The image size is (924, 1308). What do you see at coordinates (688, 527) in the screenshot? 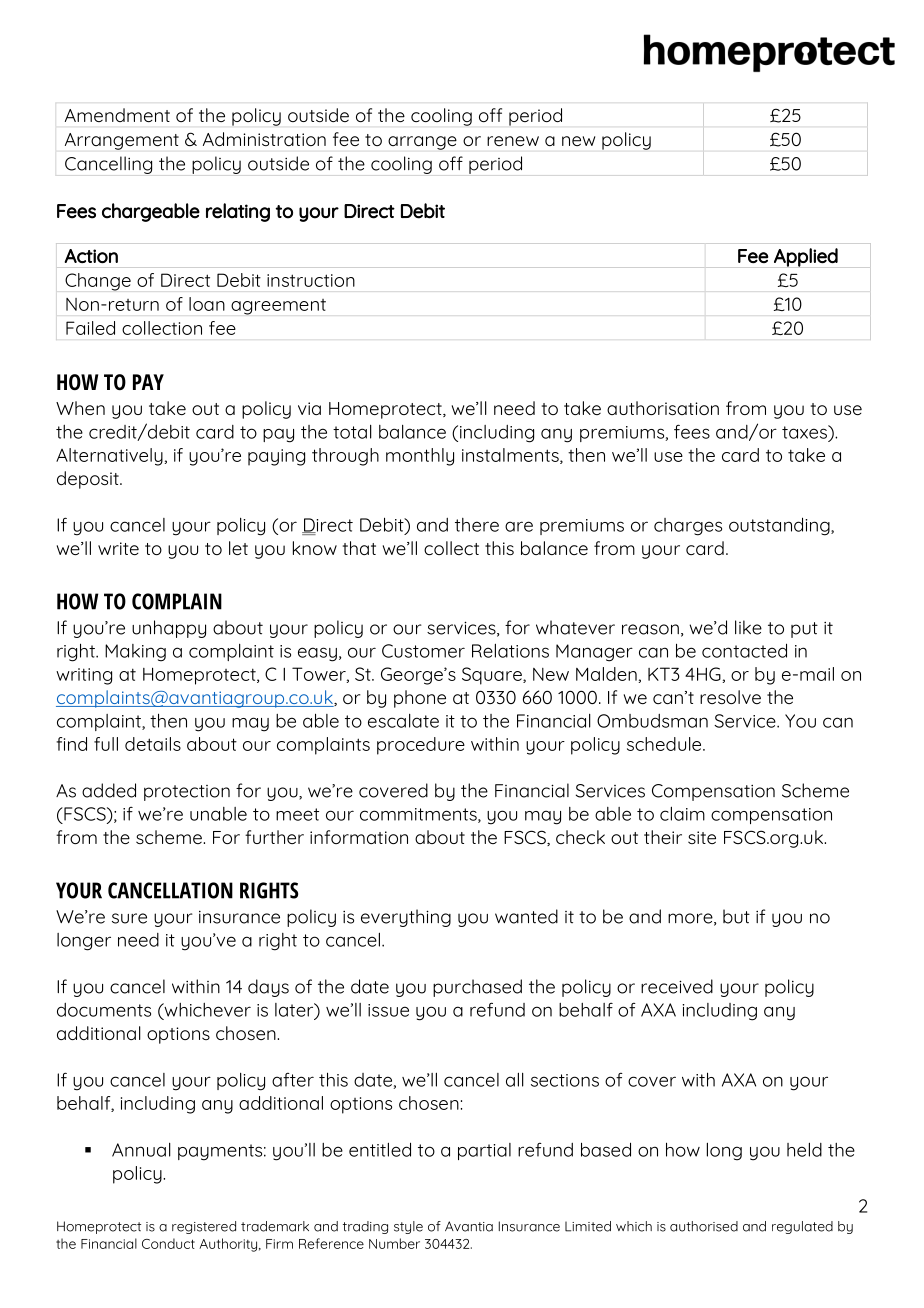
I see `charges` at bounding box center [688, 527].
